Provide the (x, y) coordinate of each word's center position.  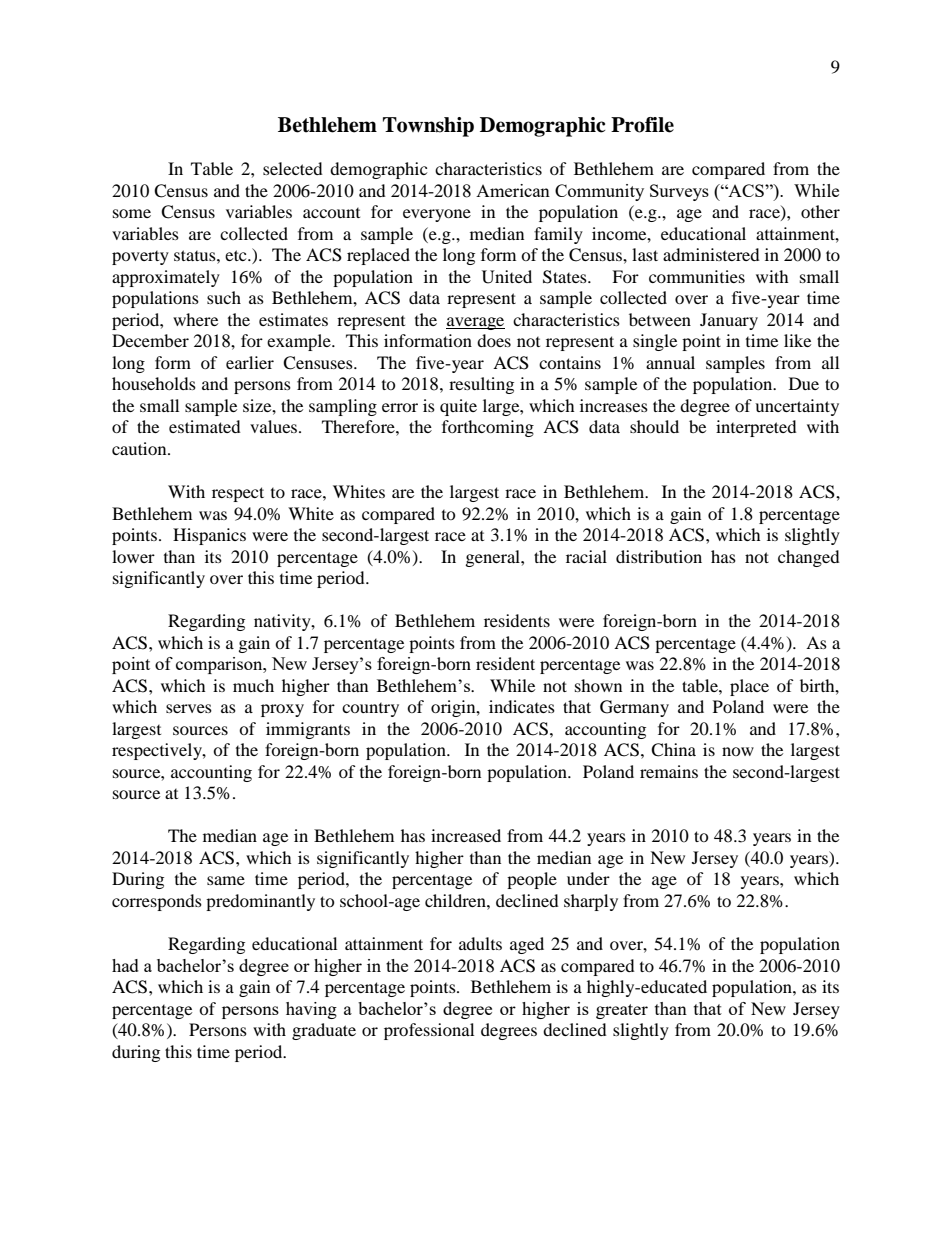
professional (429, 1031)
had (125, 965)
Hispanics (209, 536)
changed (809, 558)
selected (293, 168)
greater (622, 1011)
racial (586, 556)
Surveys (679, 192)
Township (428, 127)
